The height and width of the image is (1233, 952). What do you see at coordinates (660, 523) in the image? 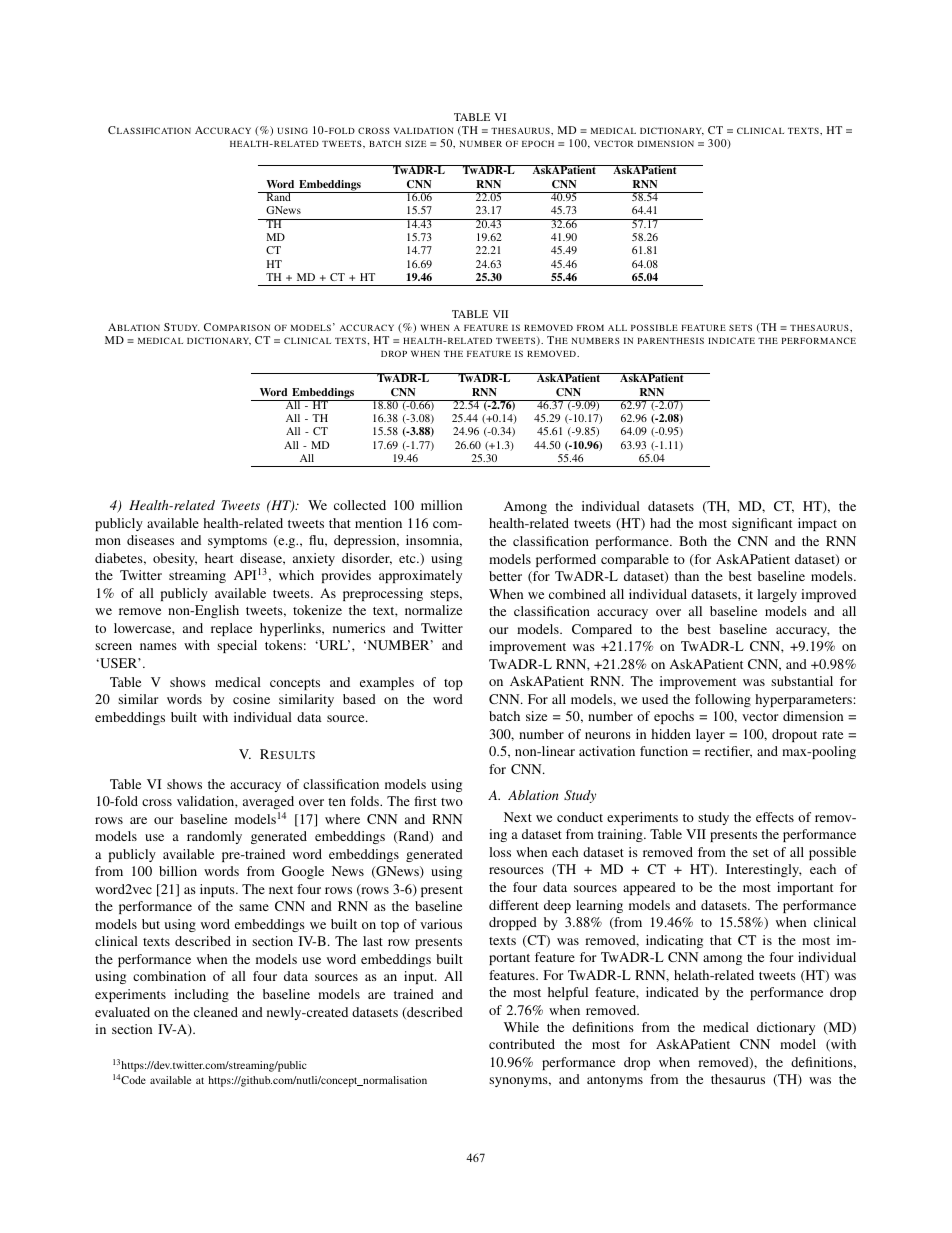
I see `had` at bounding box center [660, 523].
